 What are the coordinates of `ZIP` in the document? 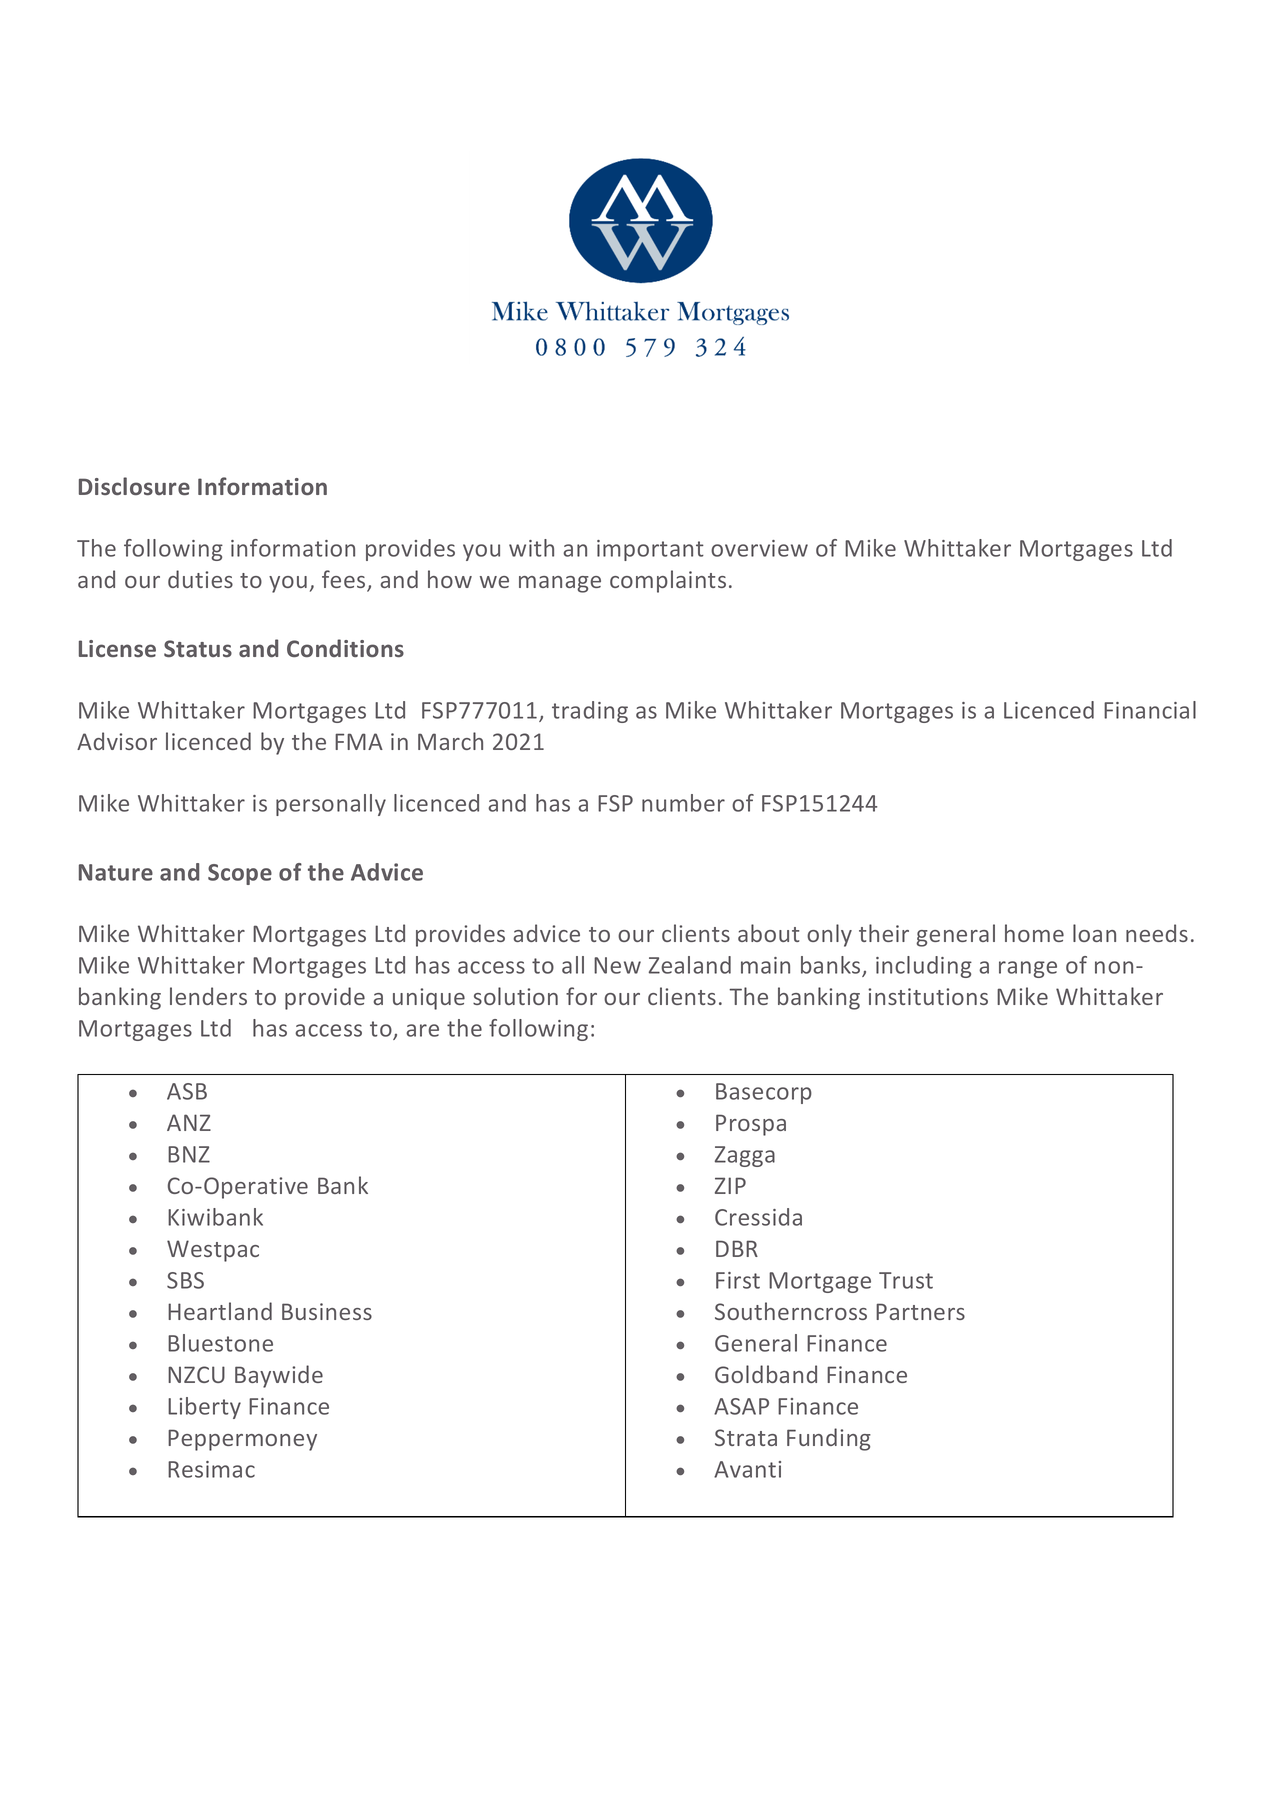 It's located at (730, 1185).
